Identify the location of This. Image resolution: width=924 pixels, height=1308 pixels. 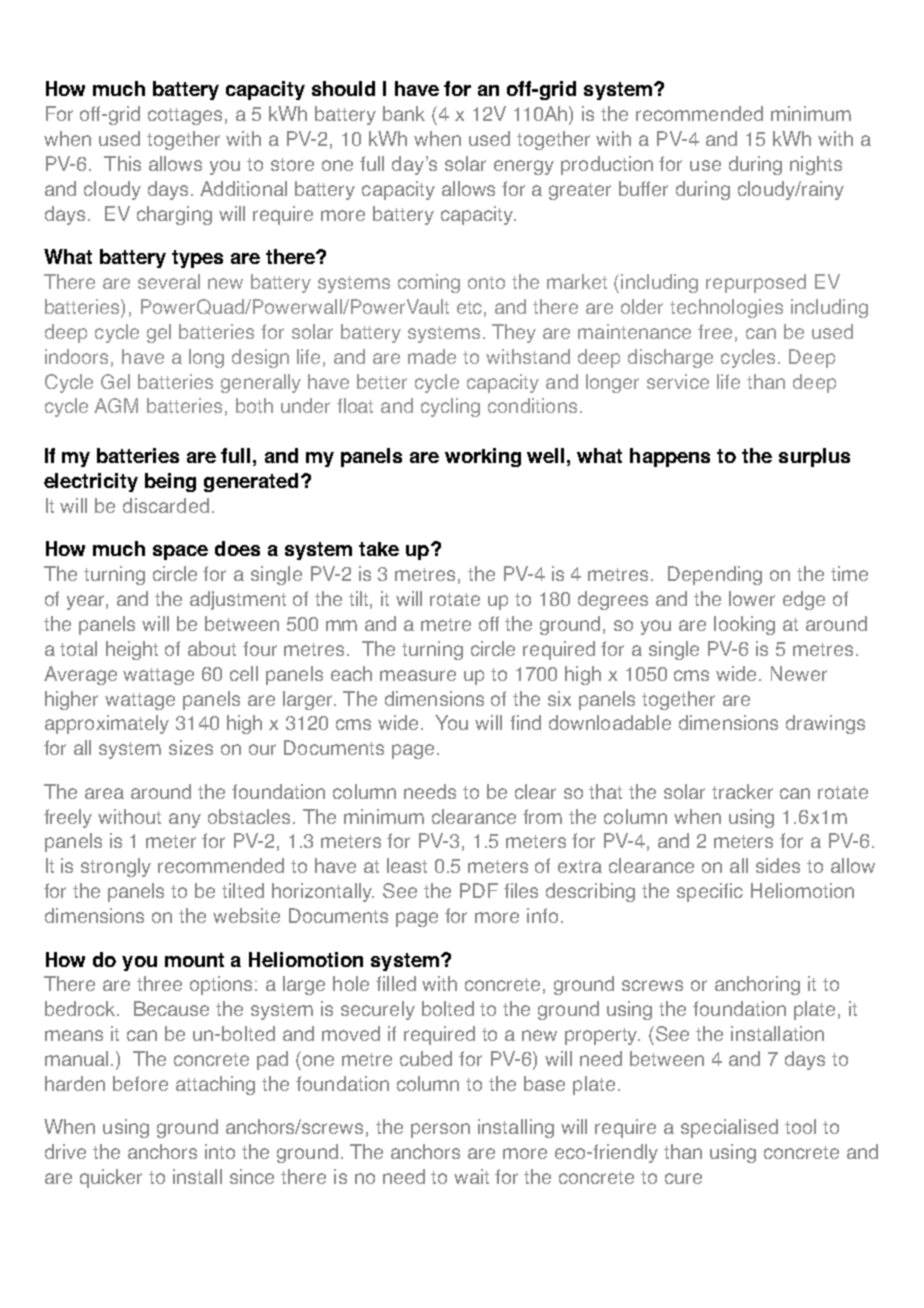
(122, 163).
